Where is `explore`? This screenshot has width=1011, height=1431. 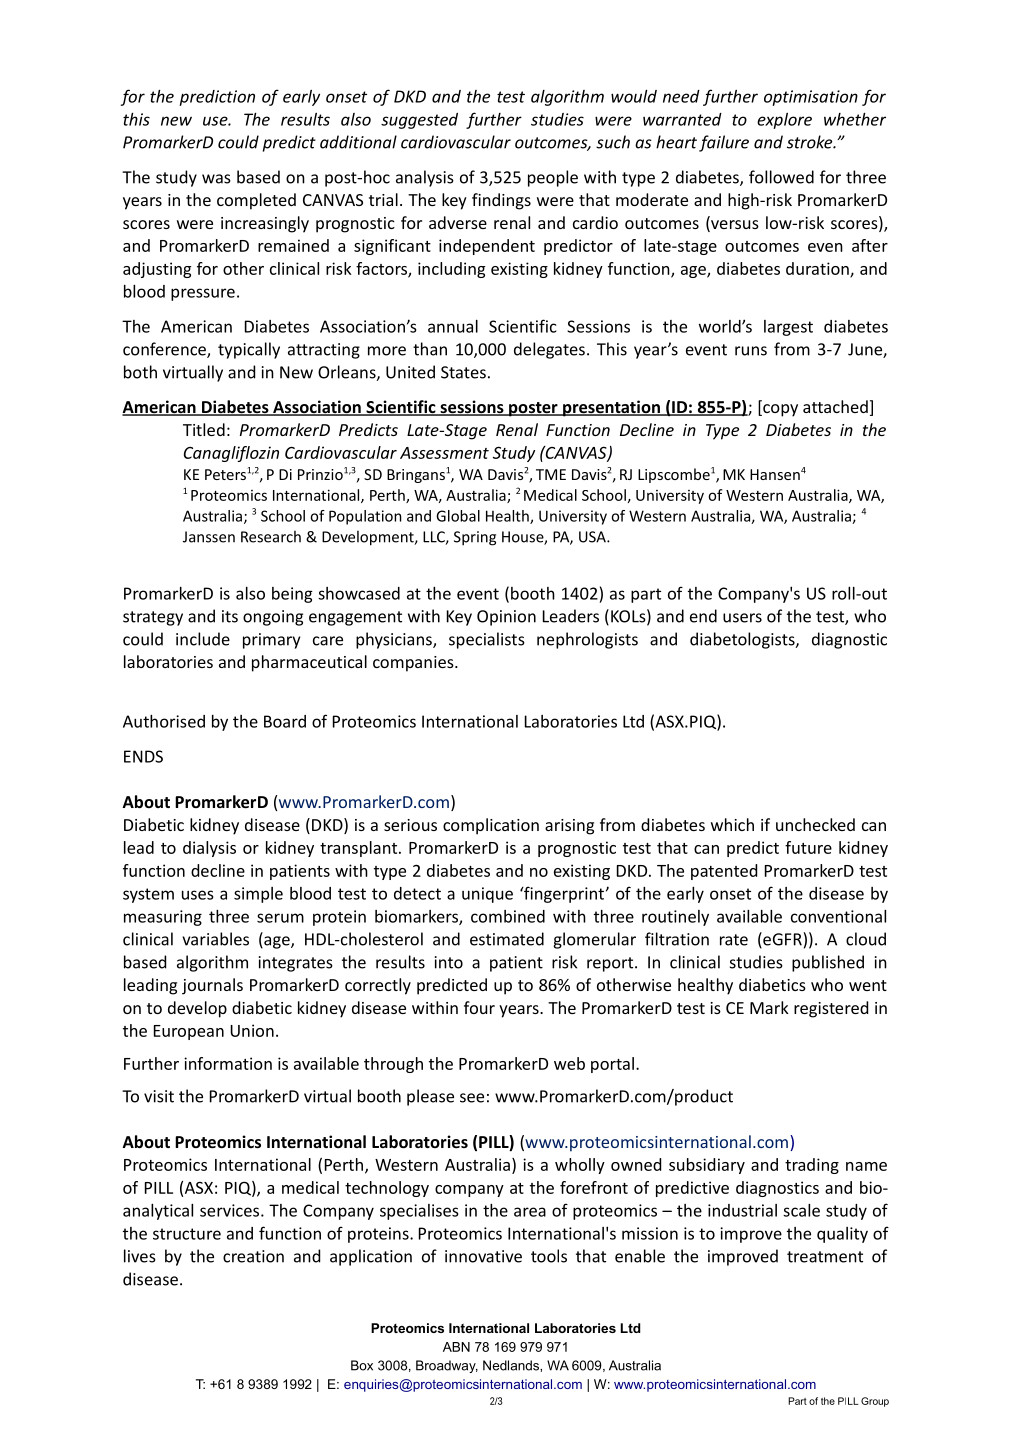 explore is located at coordinates (784, 121).
